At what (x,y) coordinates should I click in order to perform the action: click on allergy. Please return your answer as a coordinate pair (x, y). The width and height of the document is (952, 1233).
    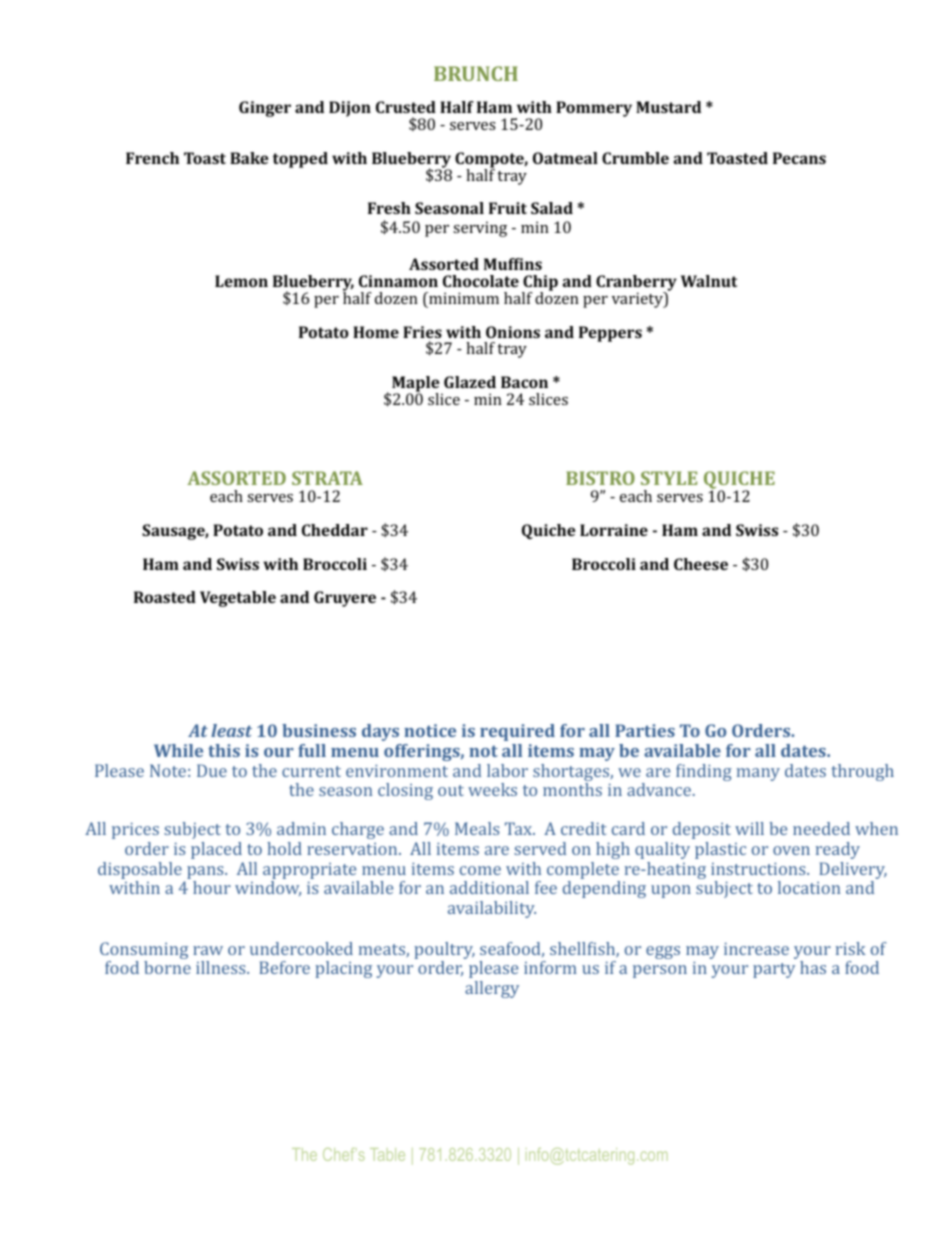
    Looking at the image, I should click on (492, 989).
